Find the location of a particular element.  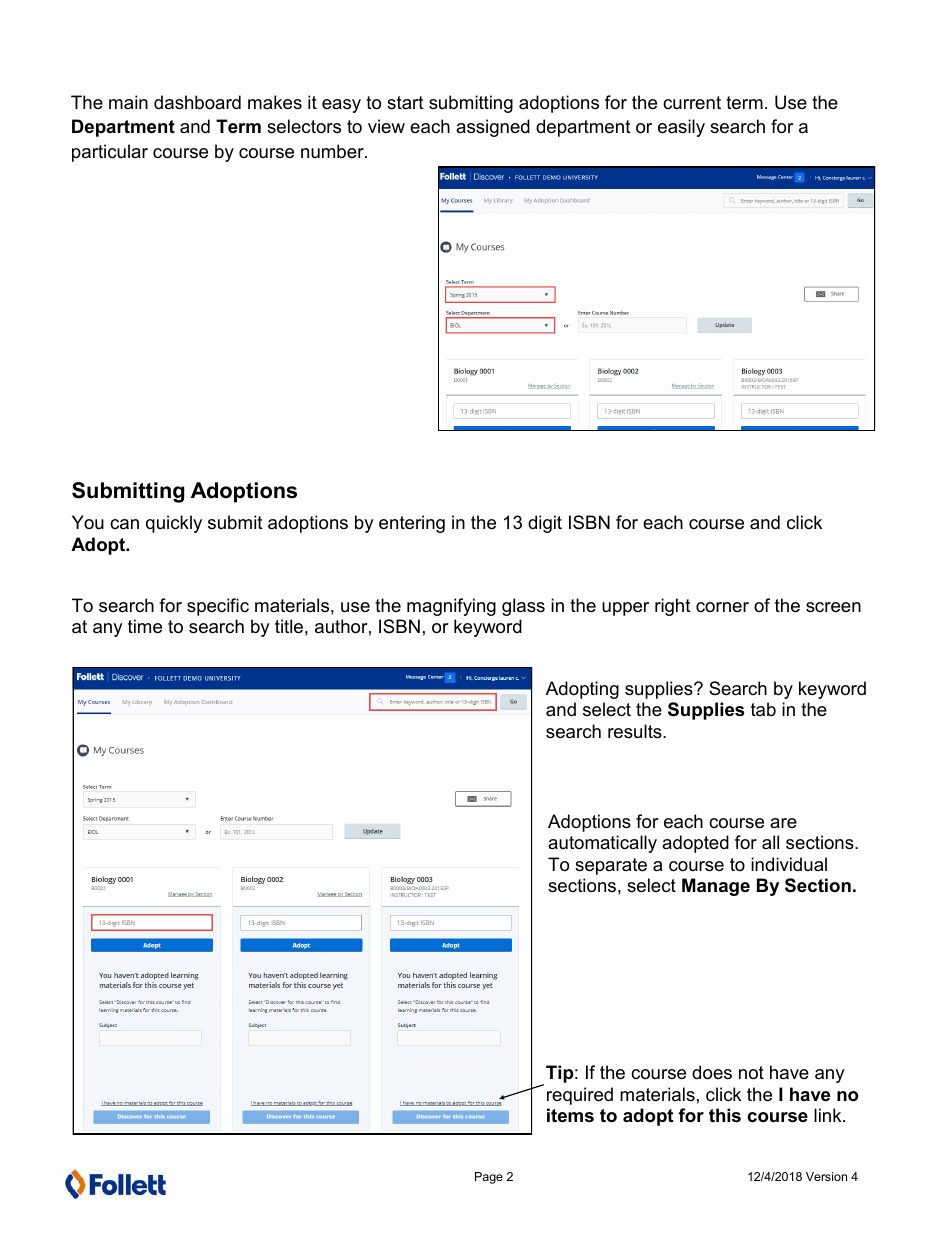

easily is located at coordinates (681, 128).
